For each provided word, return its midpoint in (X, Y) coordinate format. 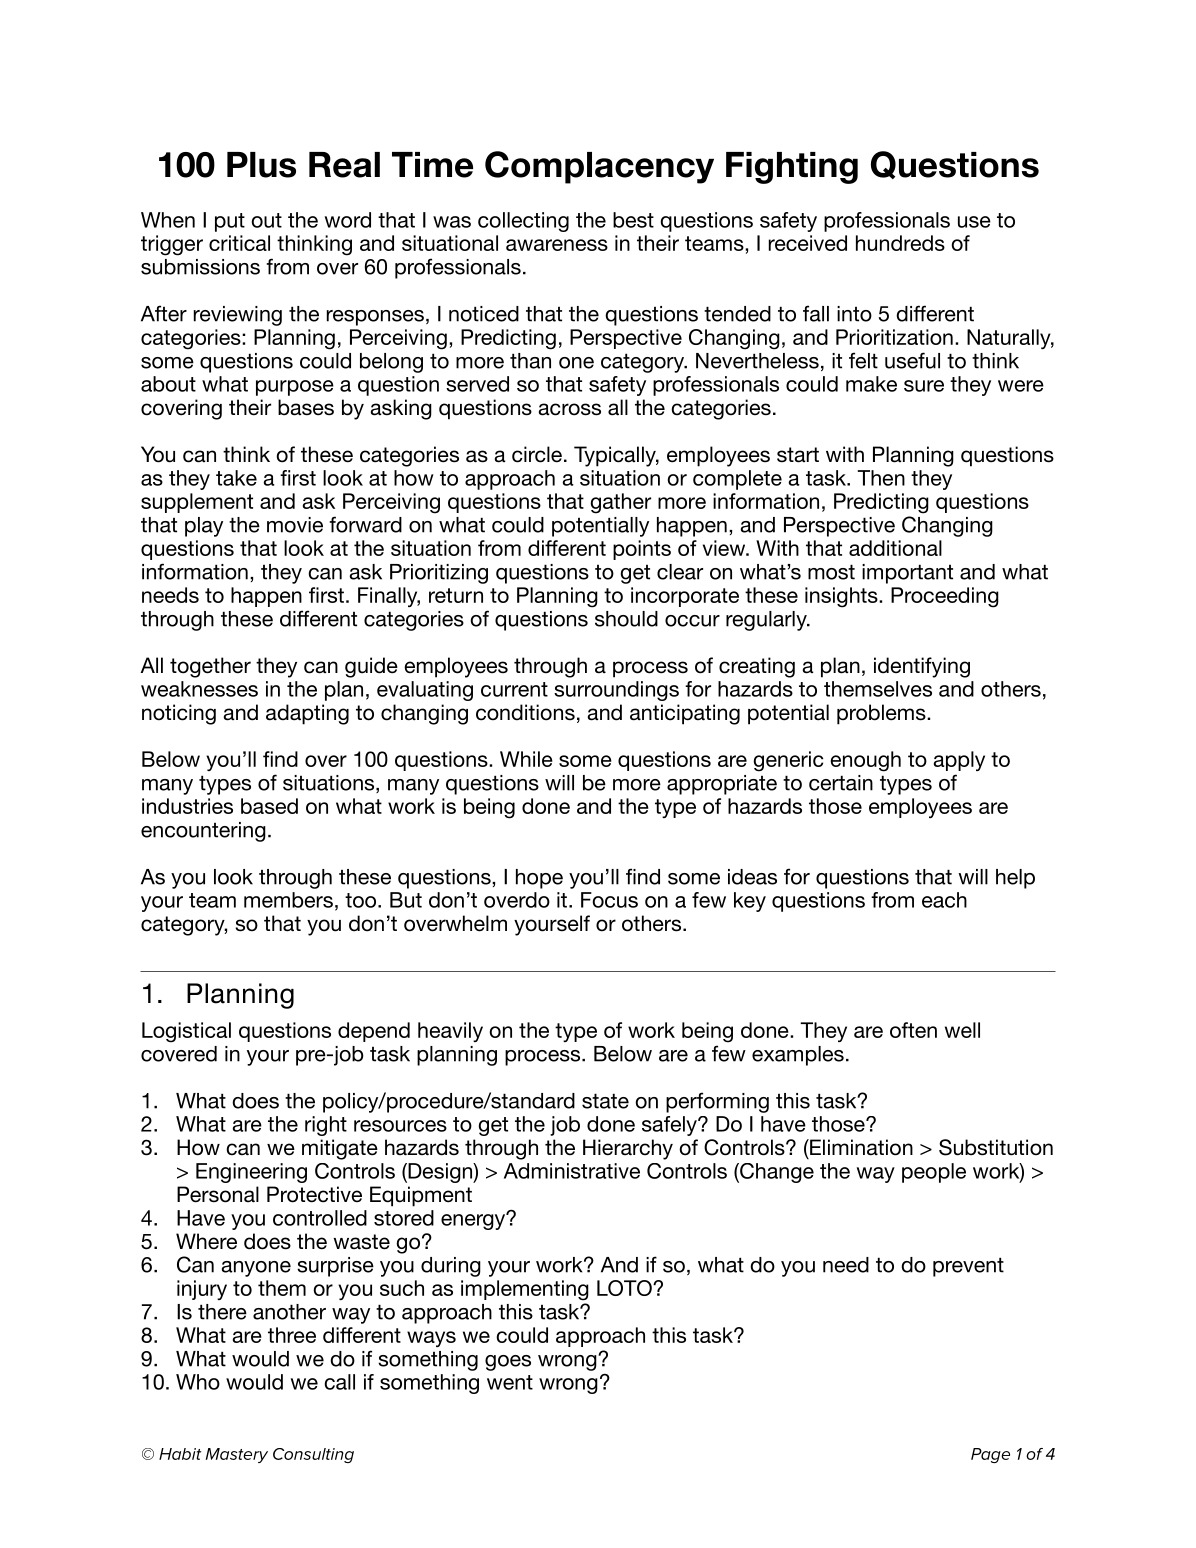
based (269, 806)
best (633, 220)
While (526, 759)
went (510, 1382)
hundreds (900, 243)
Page (990, 1455)
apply (959, 761)
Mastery (237, 1455)
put (230, 222)
